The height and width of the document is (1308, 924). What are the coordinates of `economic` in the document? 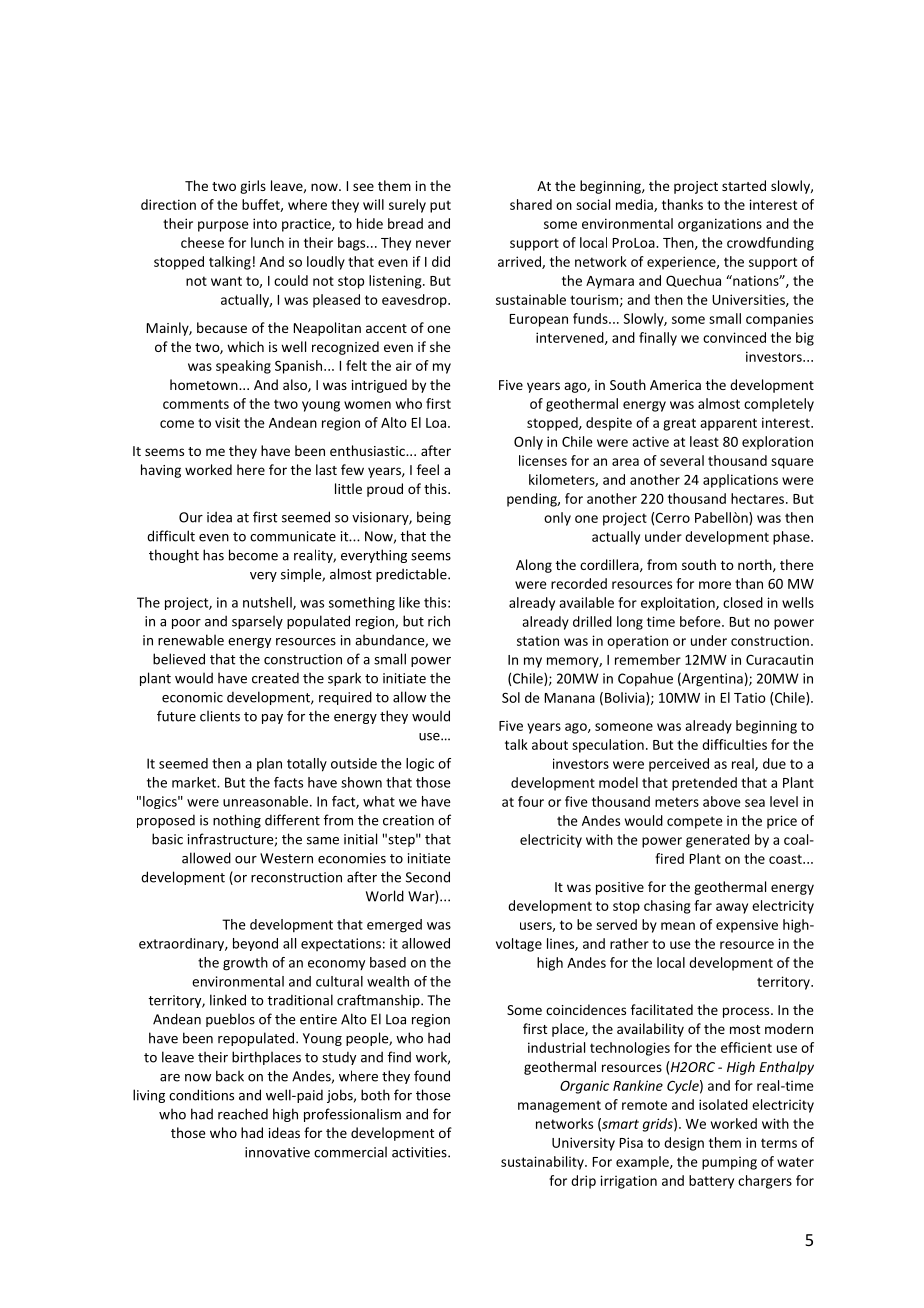 It's located at (192, 697).
